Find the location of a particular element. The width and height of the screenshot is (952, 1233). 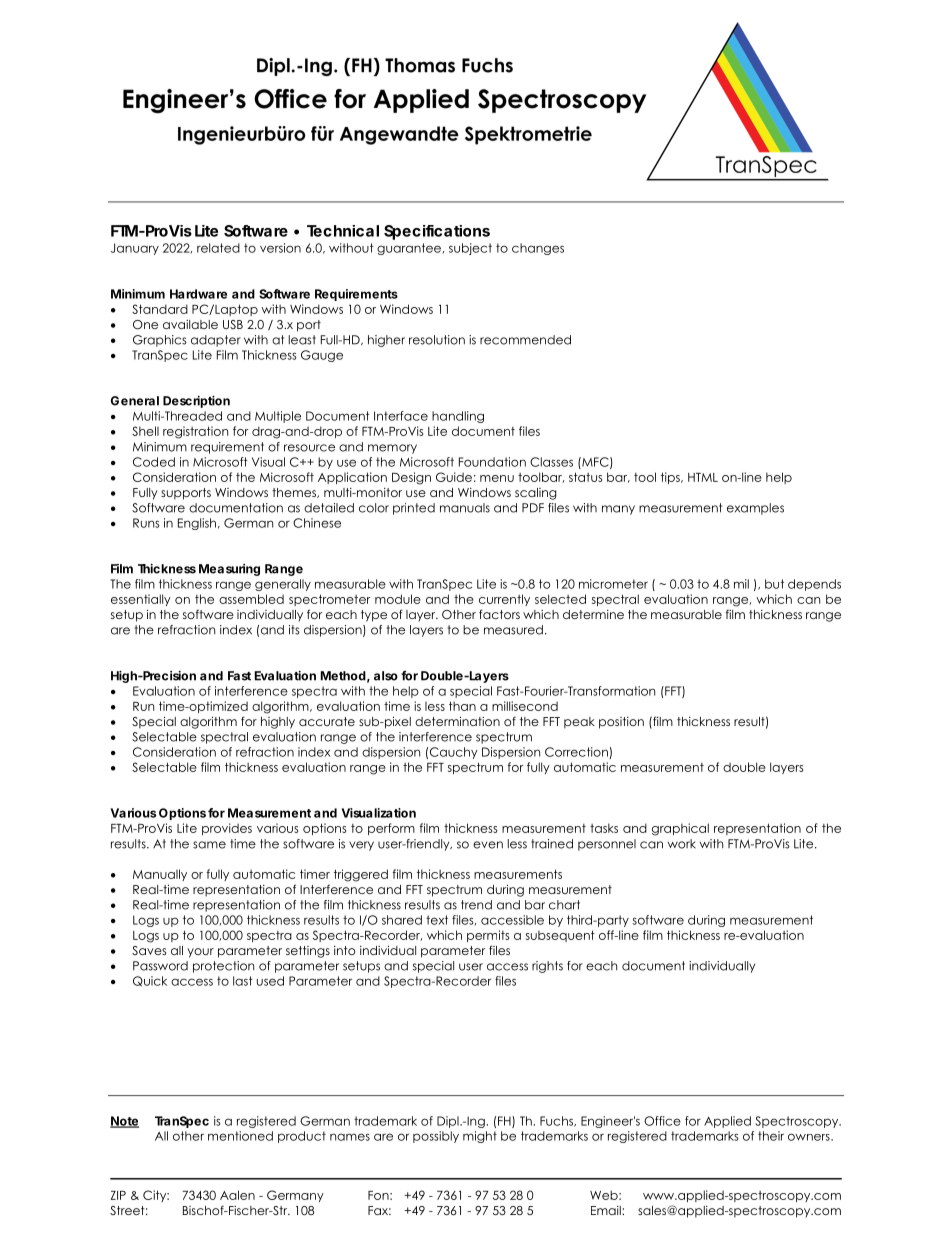

might is located at coordinates (480, 1137).
